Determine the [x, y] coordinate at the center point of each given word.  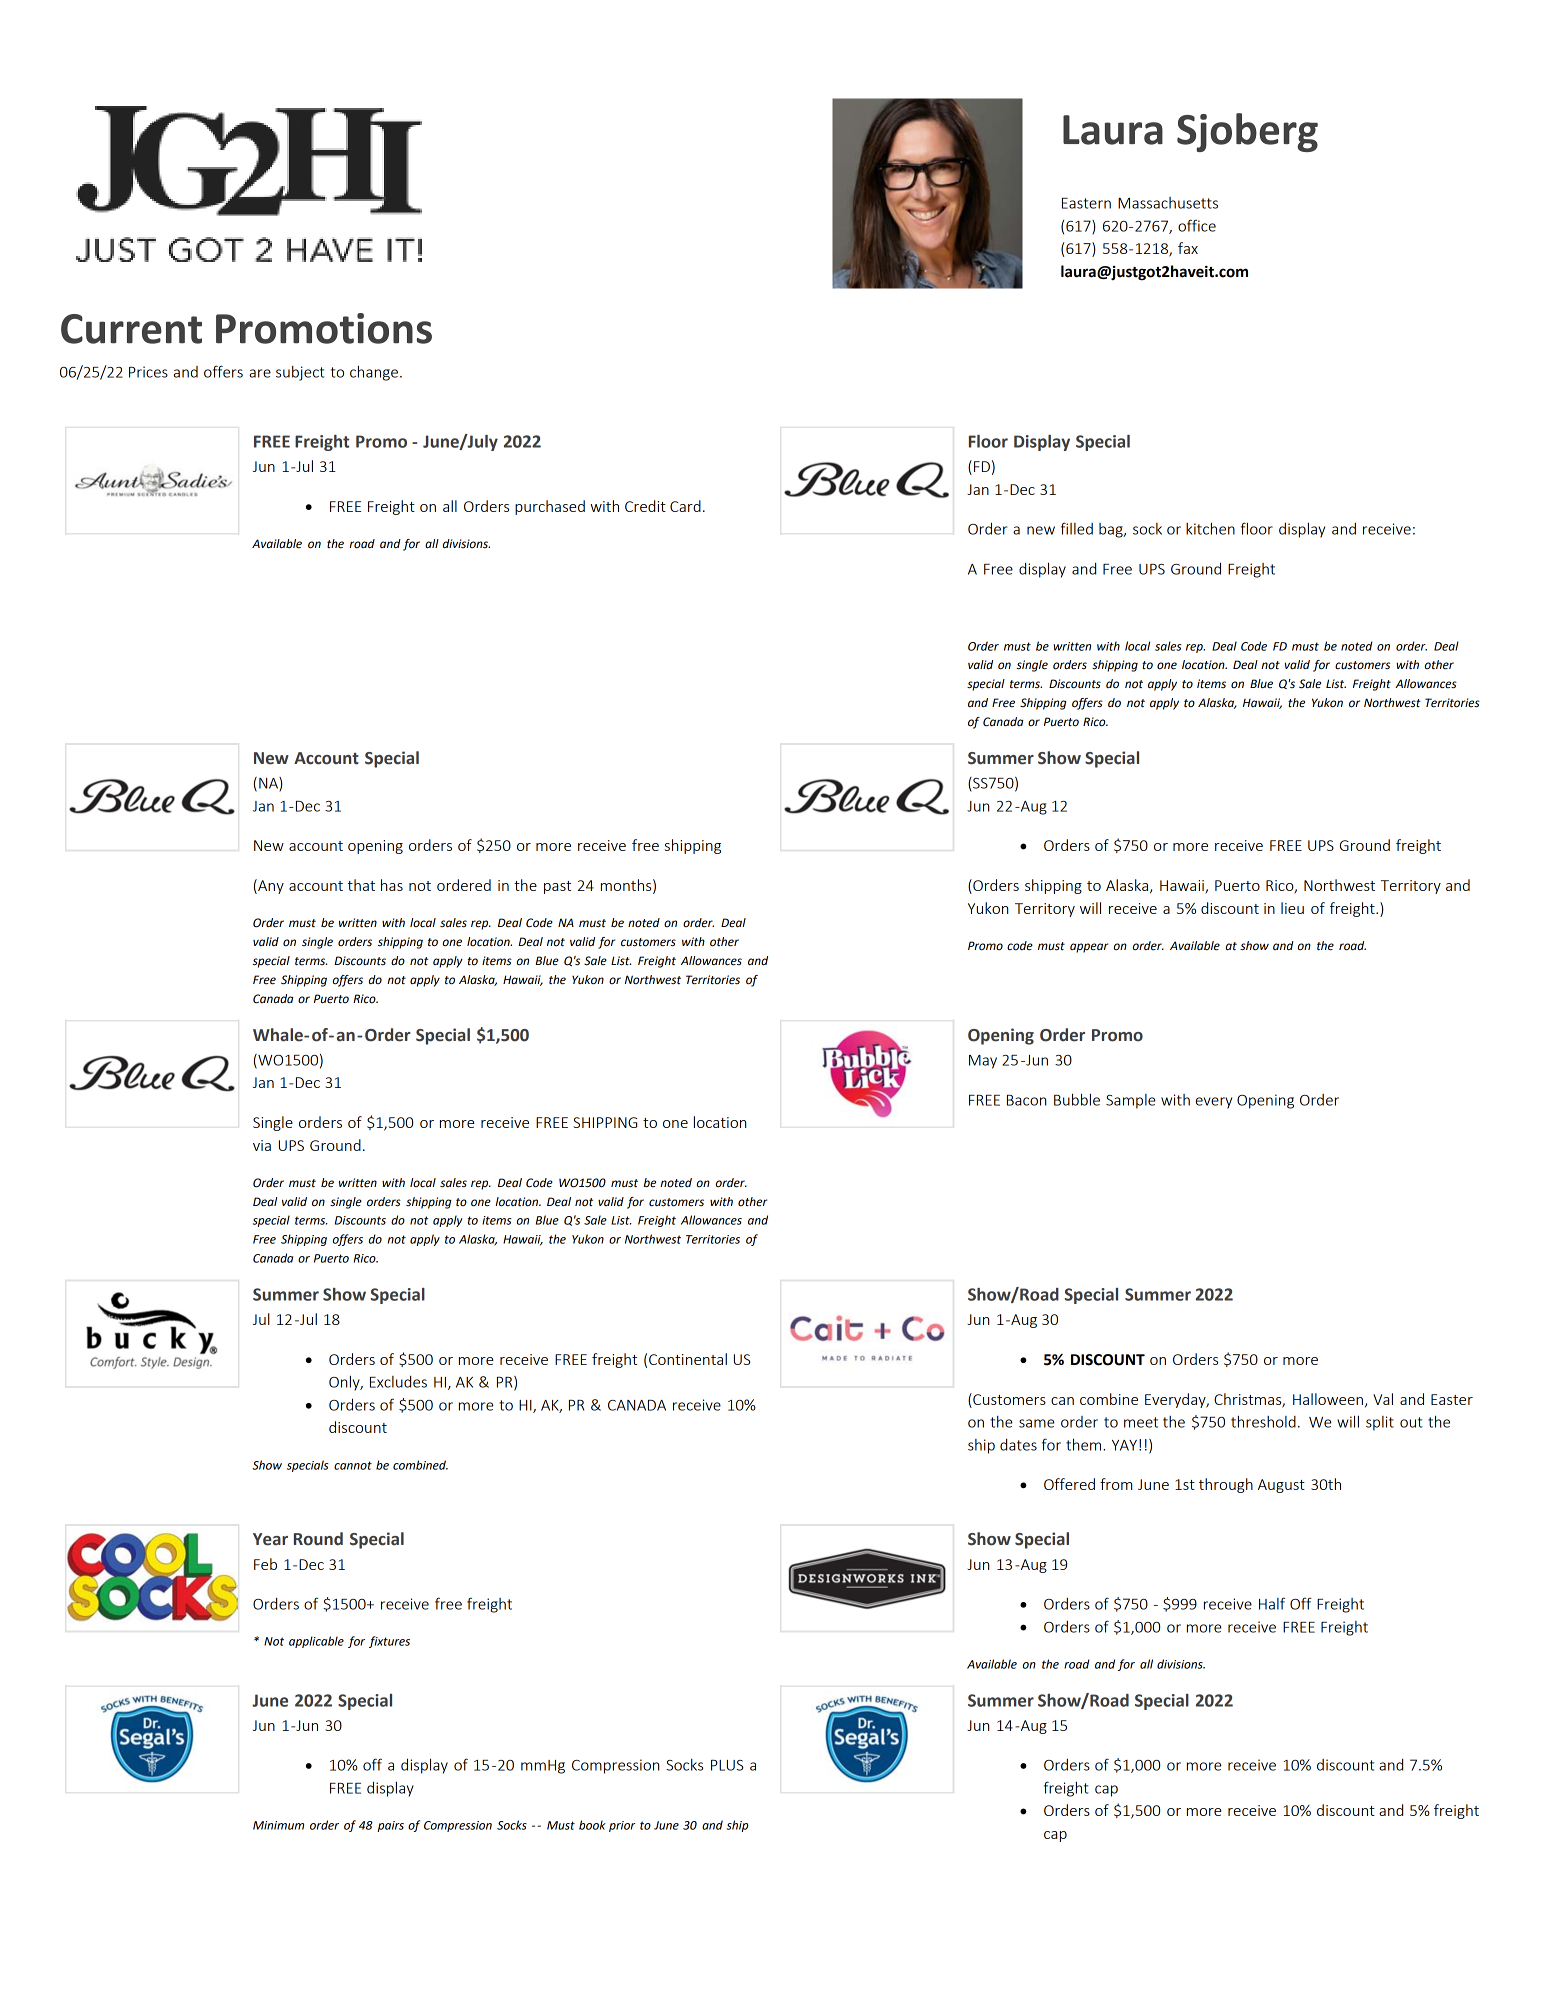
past [557, 887]
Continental [688, 1359]
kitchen [1210, 529]
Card [685, 506]
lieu [1292, 908]
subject [300, 373]
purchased [550, 507]
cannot [353, 1465]
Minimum [278, 1825]
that [361, 885]
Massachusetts [1168, 203]
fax [1188, 248]
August [1281, 1486]
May [983, 1062]
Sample [1131, 1101]
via [262, 1145]
